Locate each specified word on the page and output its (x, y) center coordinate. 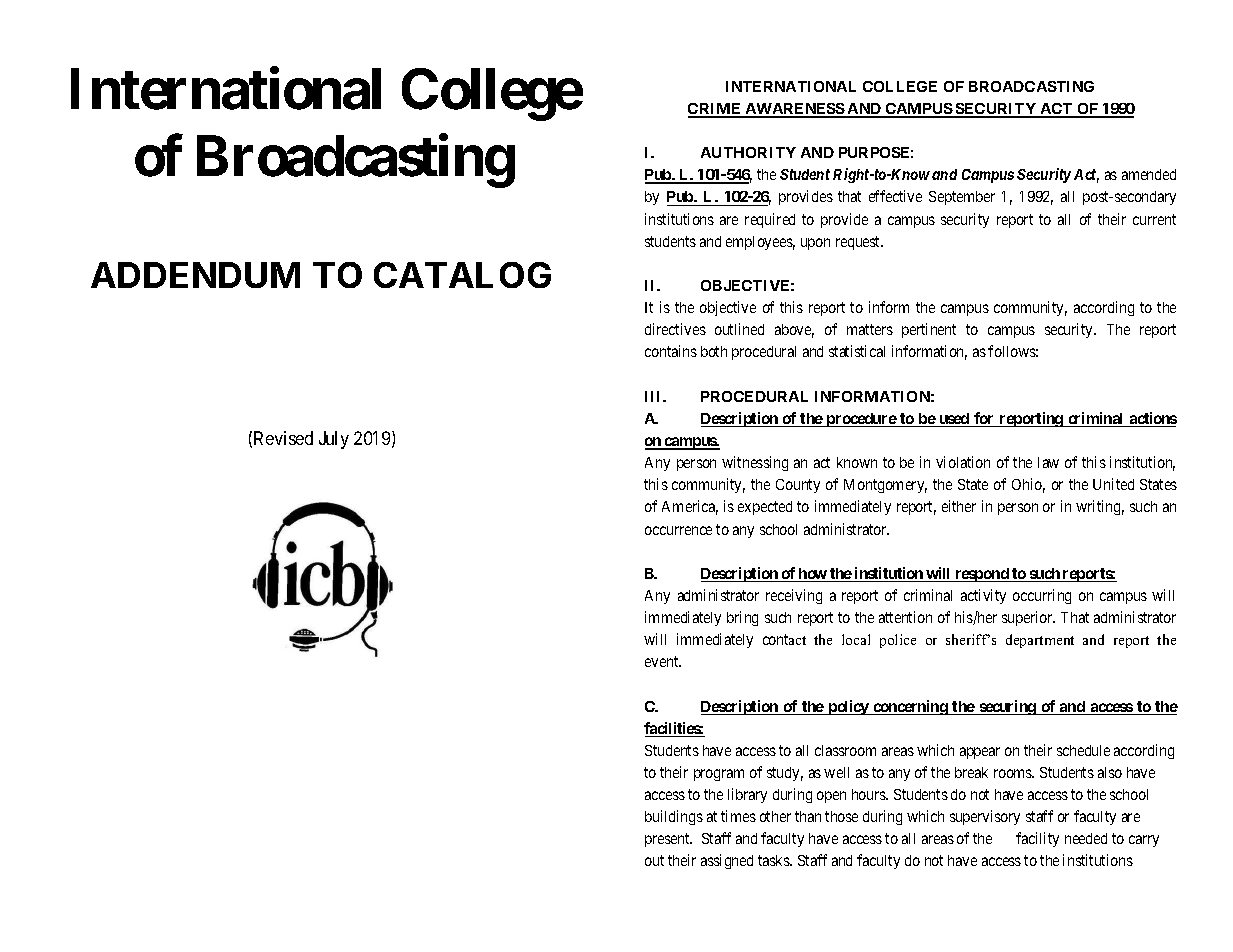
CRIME (716, 110)
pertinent (929, 330)
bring (742, 618)
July (334, 440)
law (1048, 462)
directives (675, 329)
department (1040, 641)
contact (784, 639)
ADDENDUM (195, 275)
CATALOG (462, 275)
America (690, 507)
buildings (674, 817)
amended (1149, 174)
